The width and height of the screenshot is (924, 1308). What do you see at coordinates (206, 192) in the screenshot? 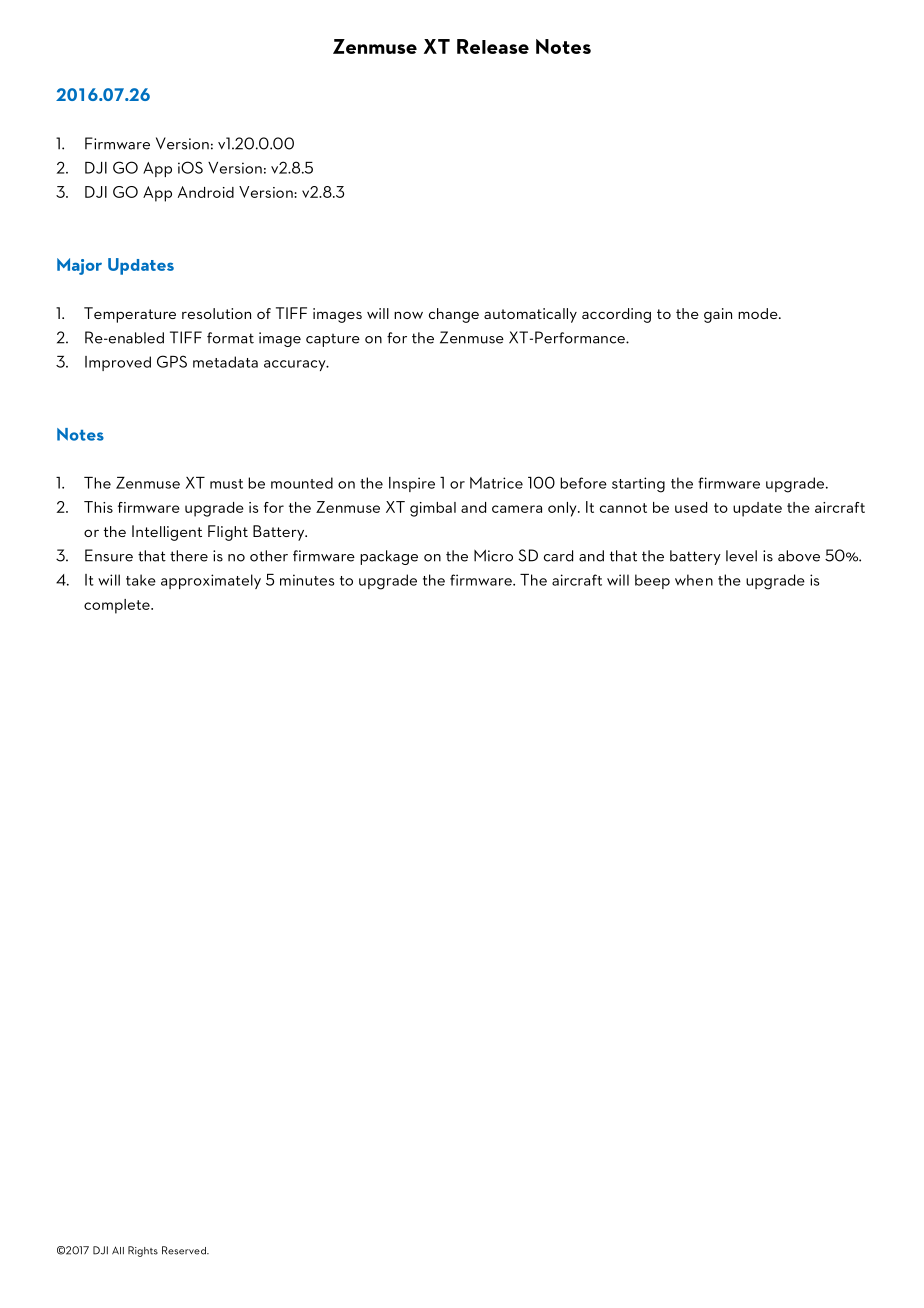
I see `Android` at bounding box center [206, 192].
